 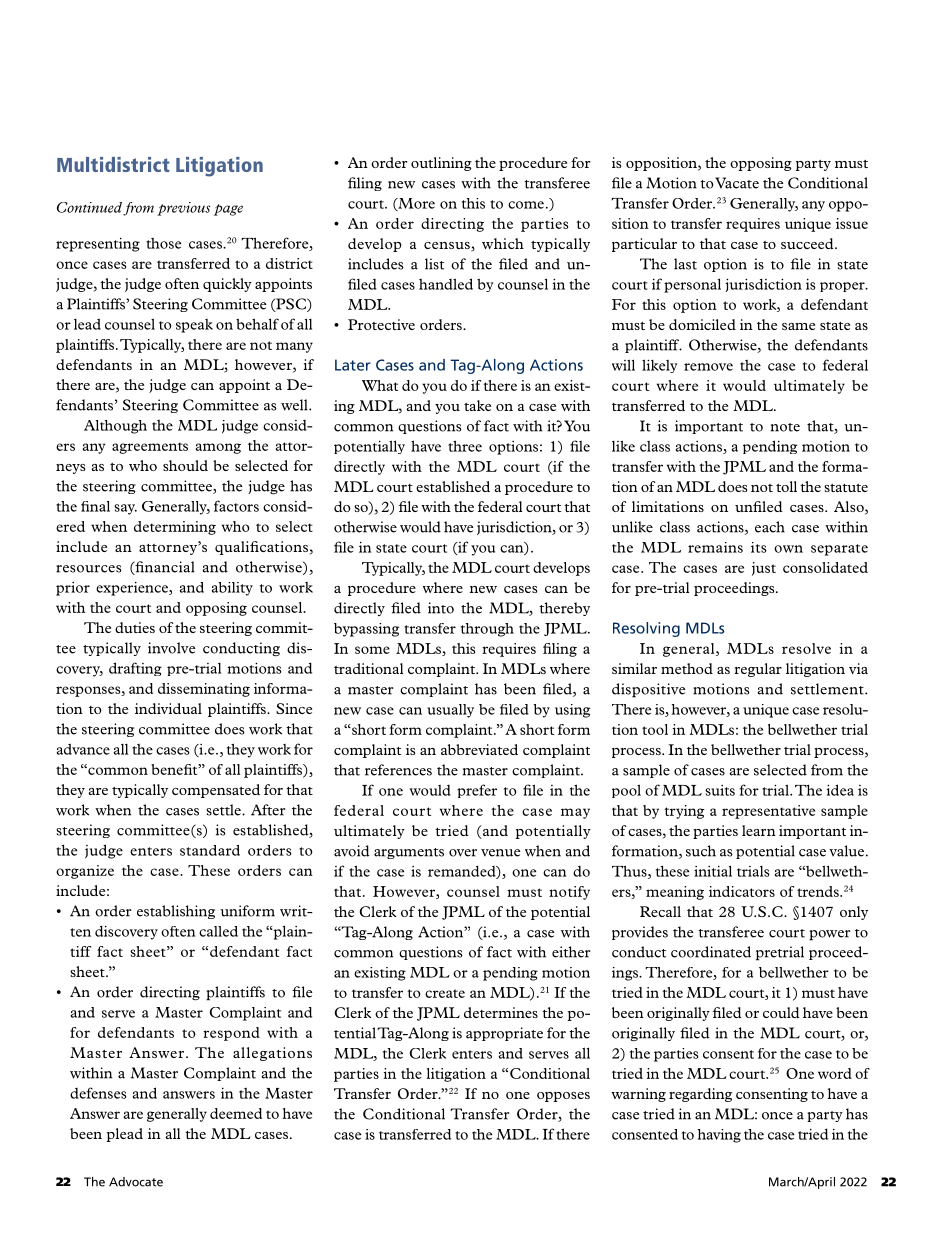 I want to click on each, so click(x=770, y=527).
